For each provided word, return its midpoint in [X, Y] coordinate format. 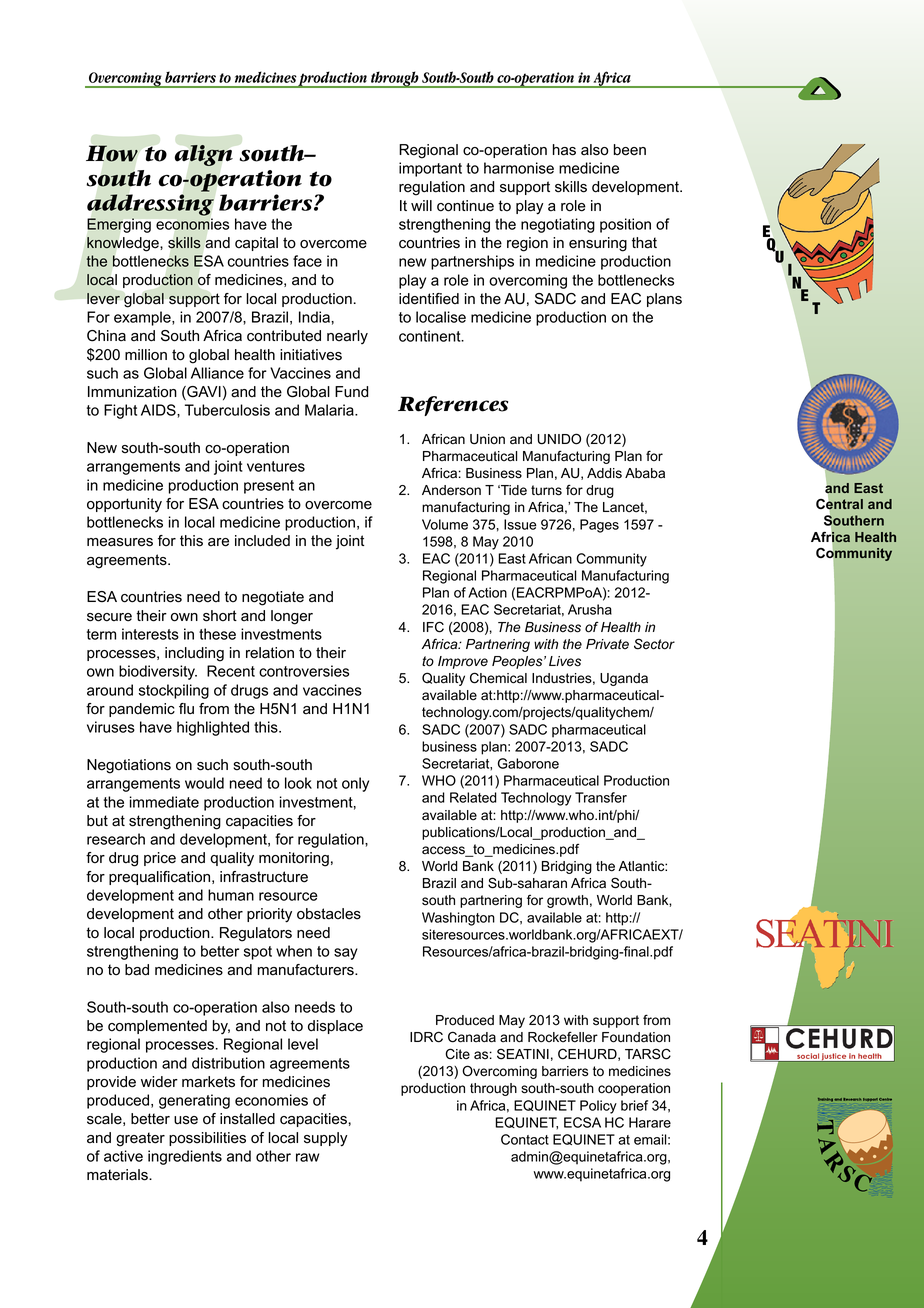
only [355, 784]
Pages [599, 526]
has [564, 150]
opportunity [124, 505]
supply [326, 1139]
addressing [150, 205]
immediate [164, 802]
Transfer [601, 797]
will [421, 205]
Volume [445, 524]
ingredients [185, 1157]
